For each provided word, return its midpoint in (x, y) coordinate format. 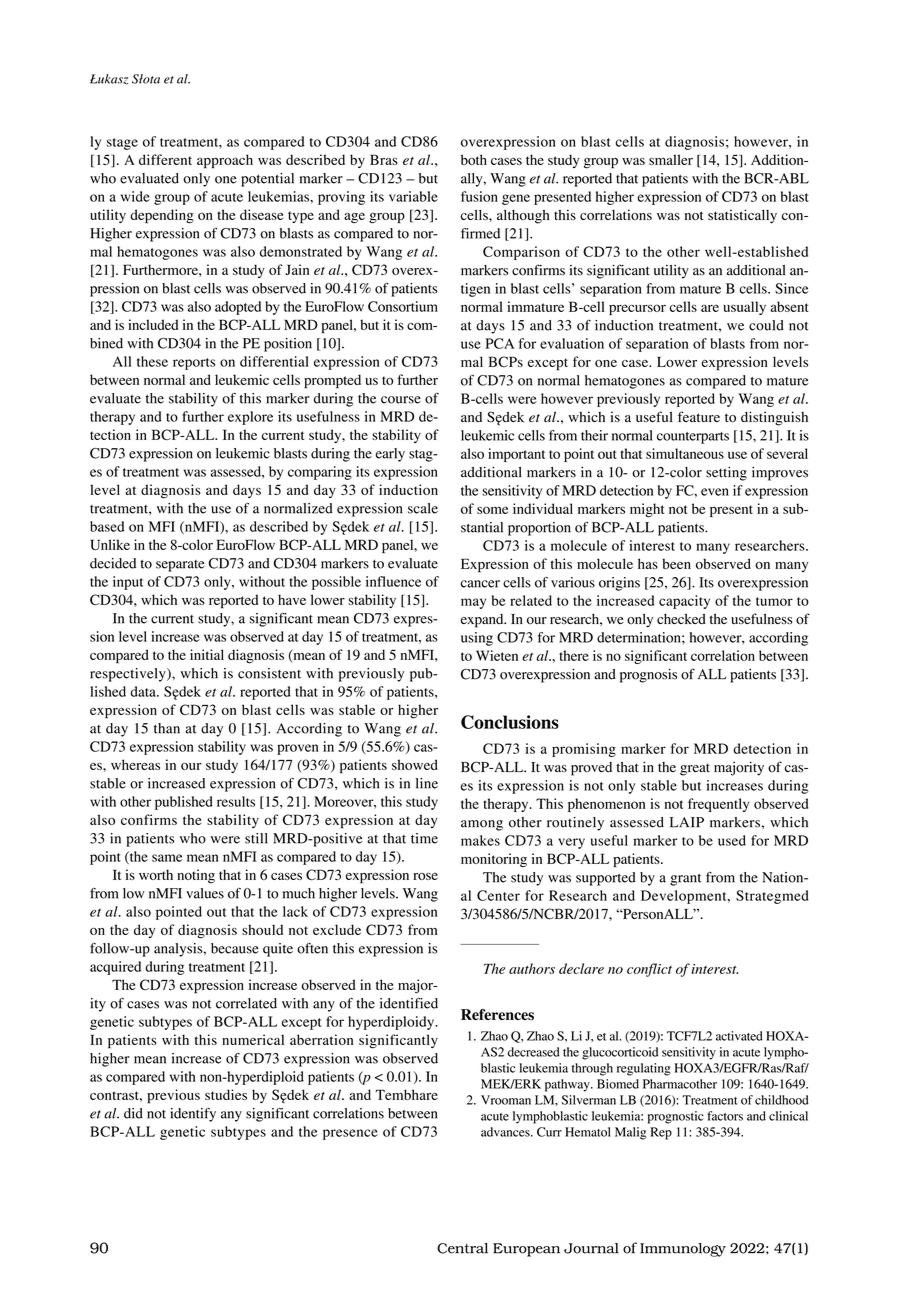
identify (193, 1115)
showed (415, 764)
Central (462, 1248)
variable (413, 196)
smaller (671, 159)
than (167, 728)
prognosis (648, 676)
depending (162, 216)
